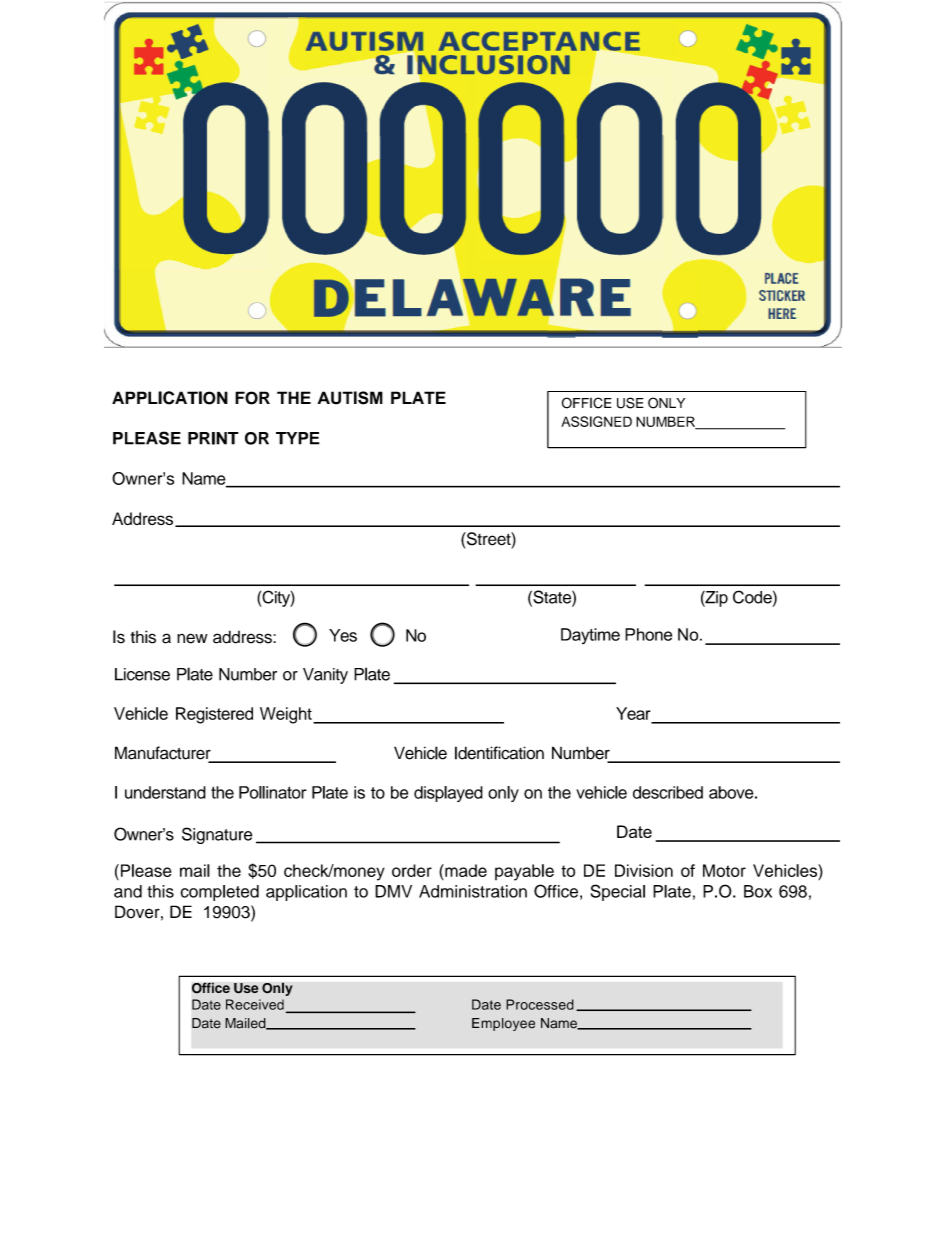  I want to click on Employee, so click(503, 1024).
